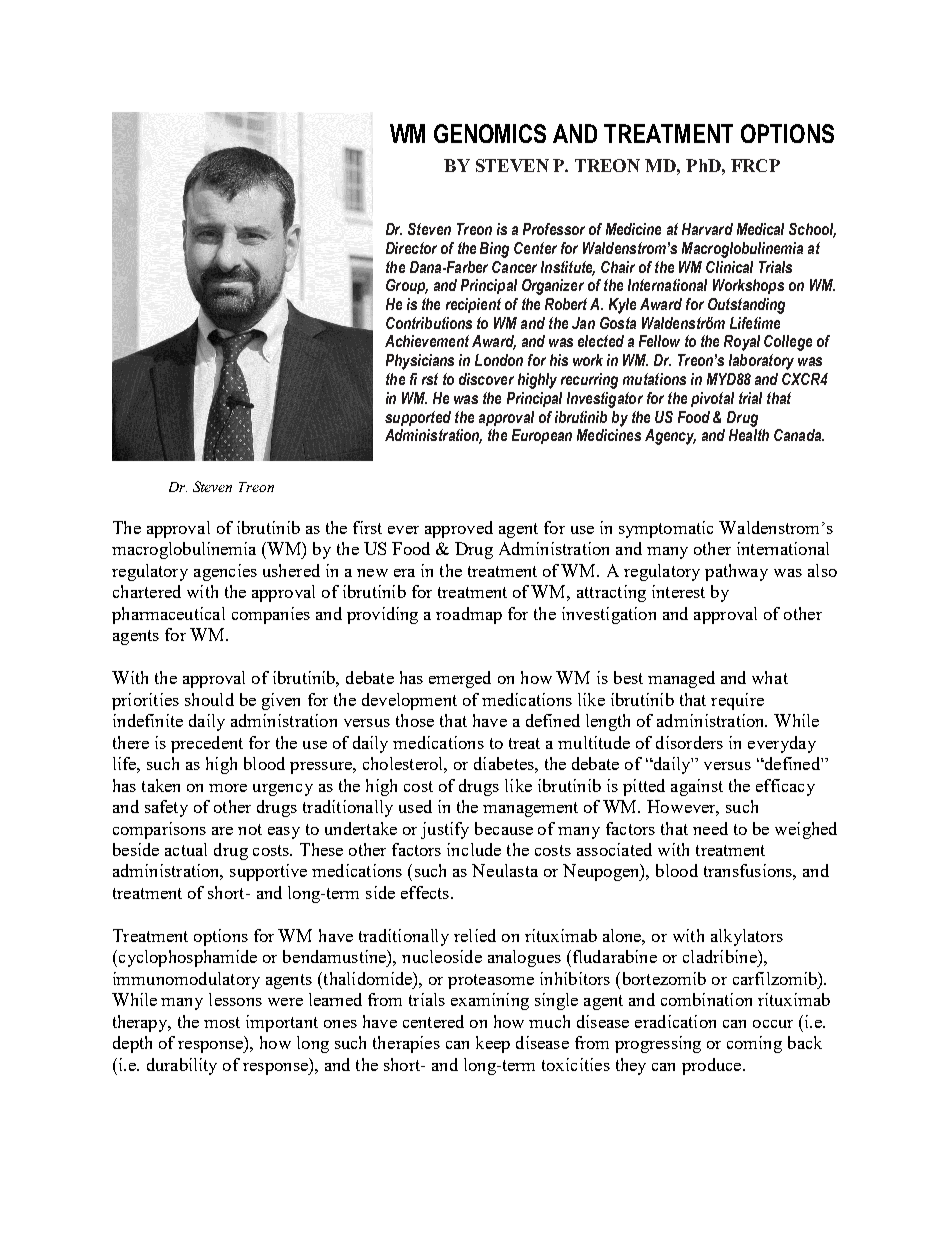 Image resolution: width=952 pixels, height=1233 pixels. Describe the element at coordinates (225, 572) in the document. I see `agencies` at that location.
